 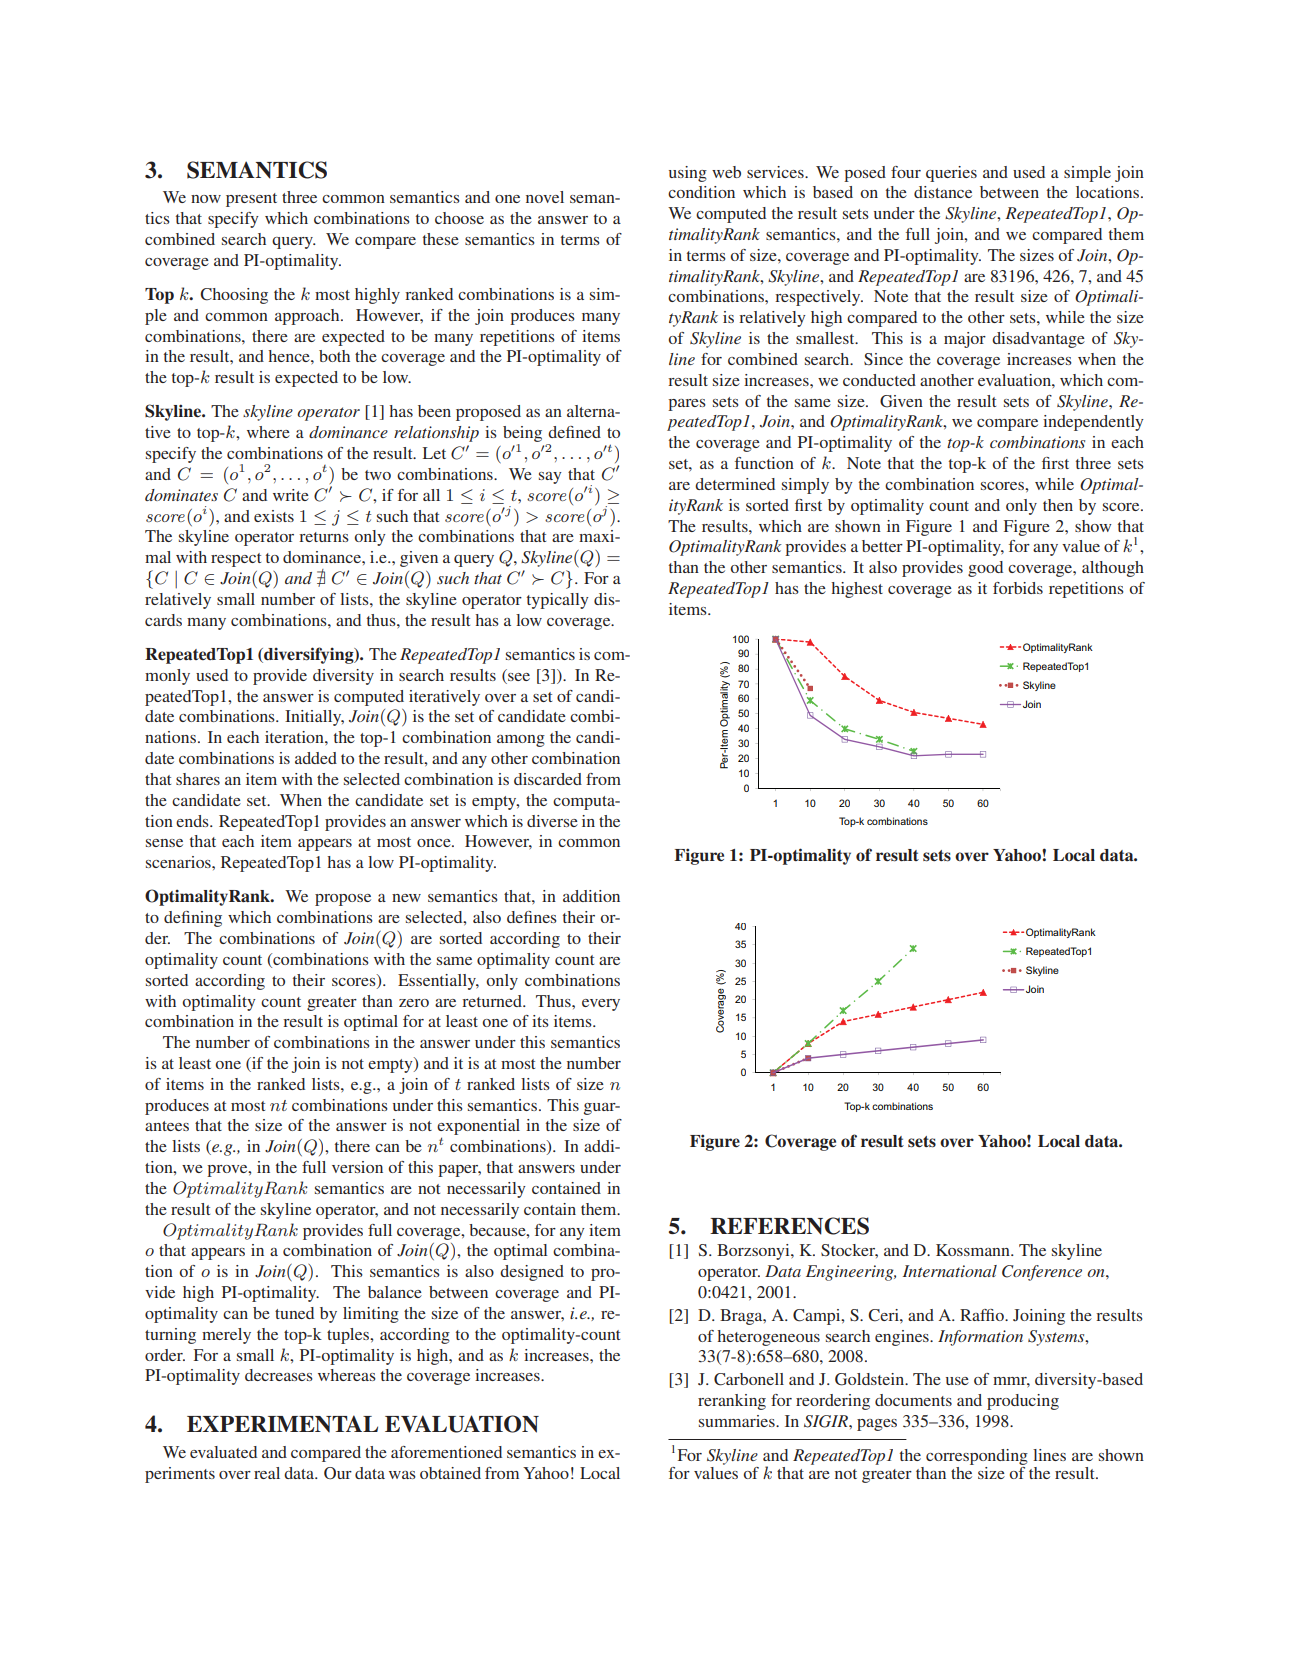 I want to click on distance, so click(x=943, y=192).
